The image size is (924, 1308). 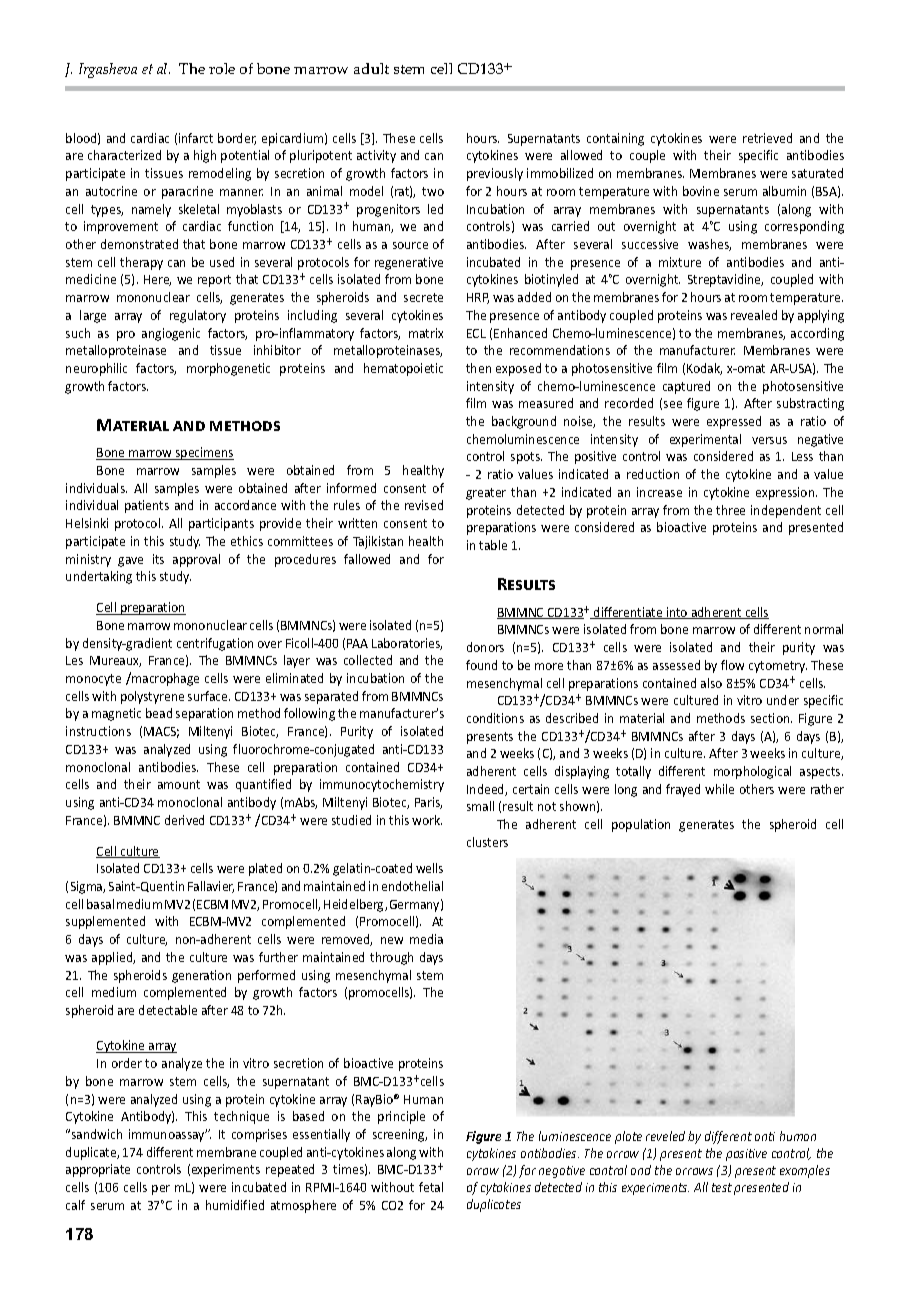 What do you see at coordinates (478, 368) in the screenshot?
I see `then` at bounding box center [478, 368].
